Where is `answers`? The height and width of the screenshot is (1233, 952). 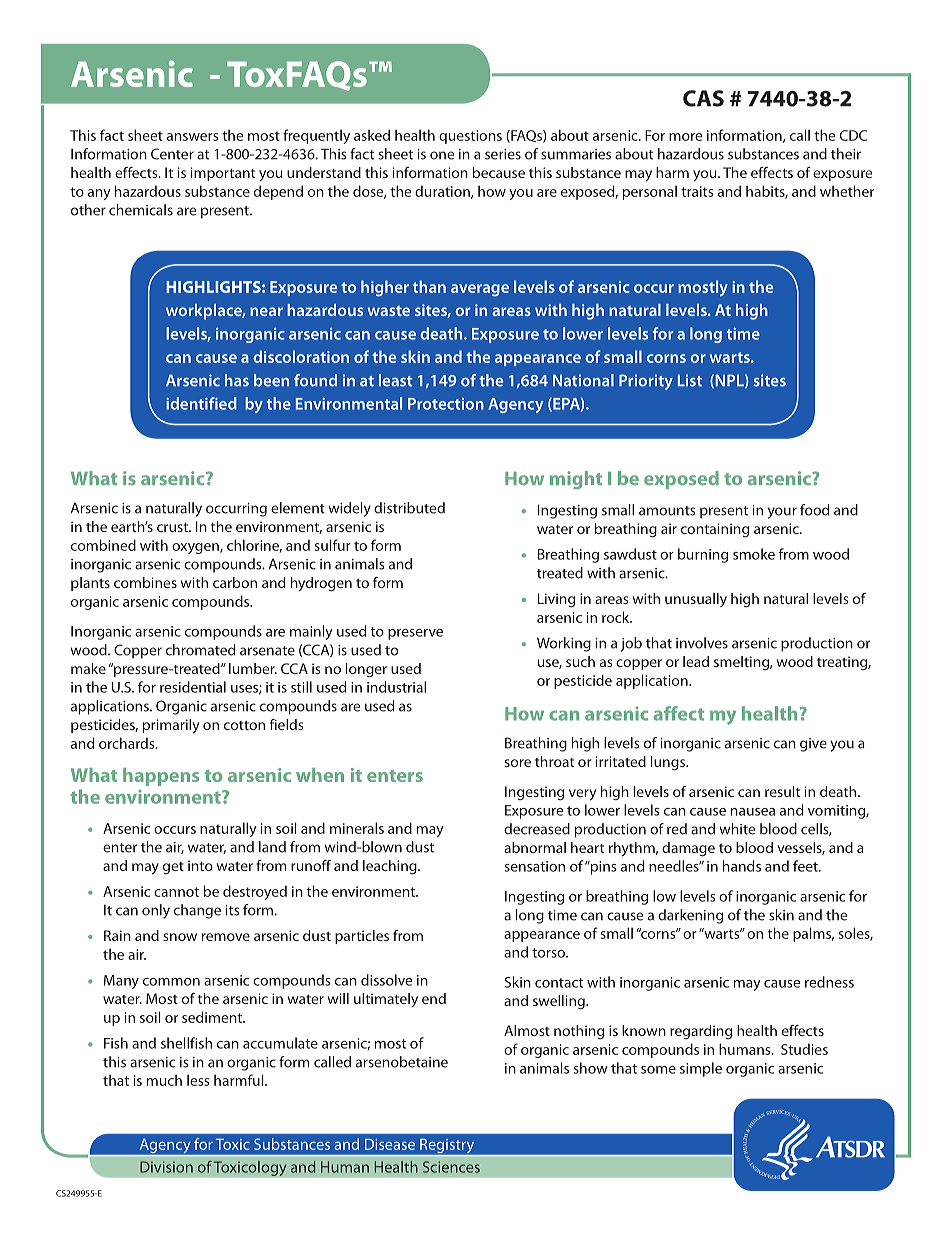 answers is located at coordinates (193, 137).
